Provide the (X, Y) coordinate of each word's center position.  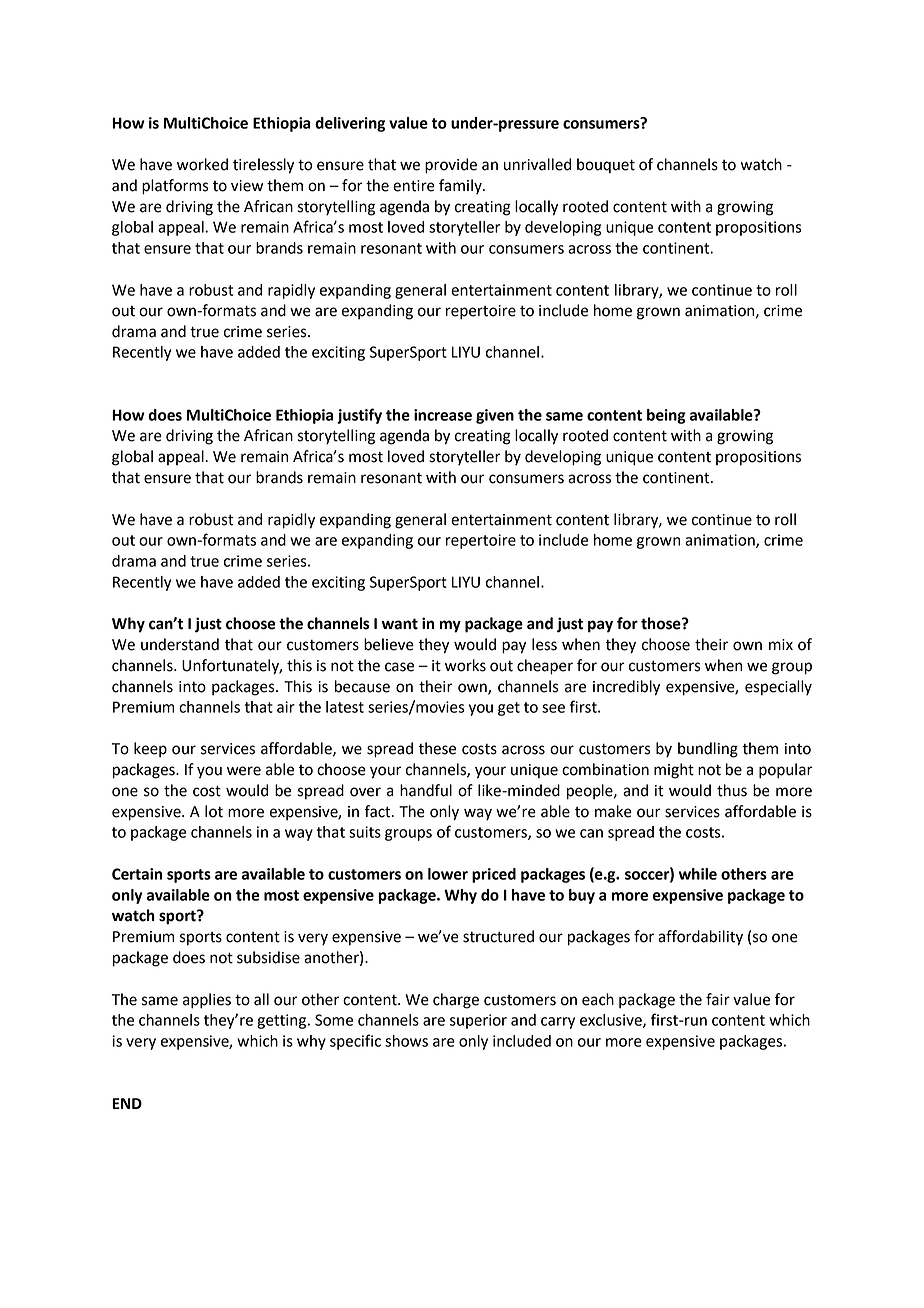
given (495, 416)
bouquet (606, 166)
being (666, 416)
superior (478, 1021)
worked (202, 164)
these (437, 748)
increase (443, 415)
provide (451, 166)
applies (207, 1001)
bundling (708, 750)
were (244, 771)
